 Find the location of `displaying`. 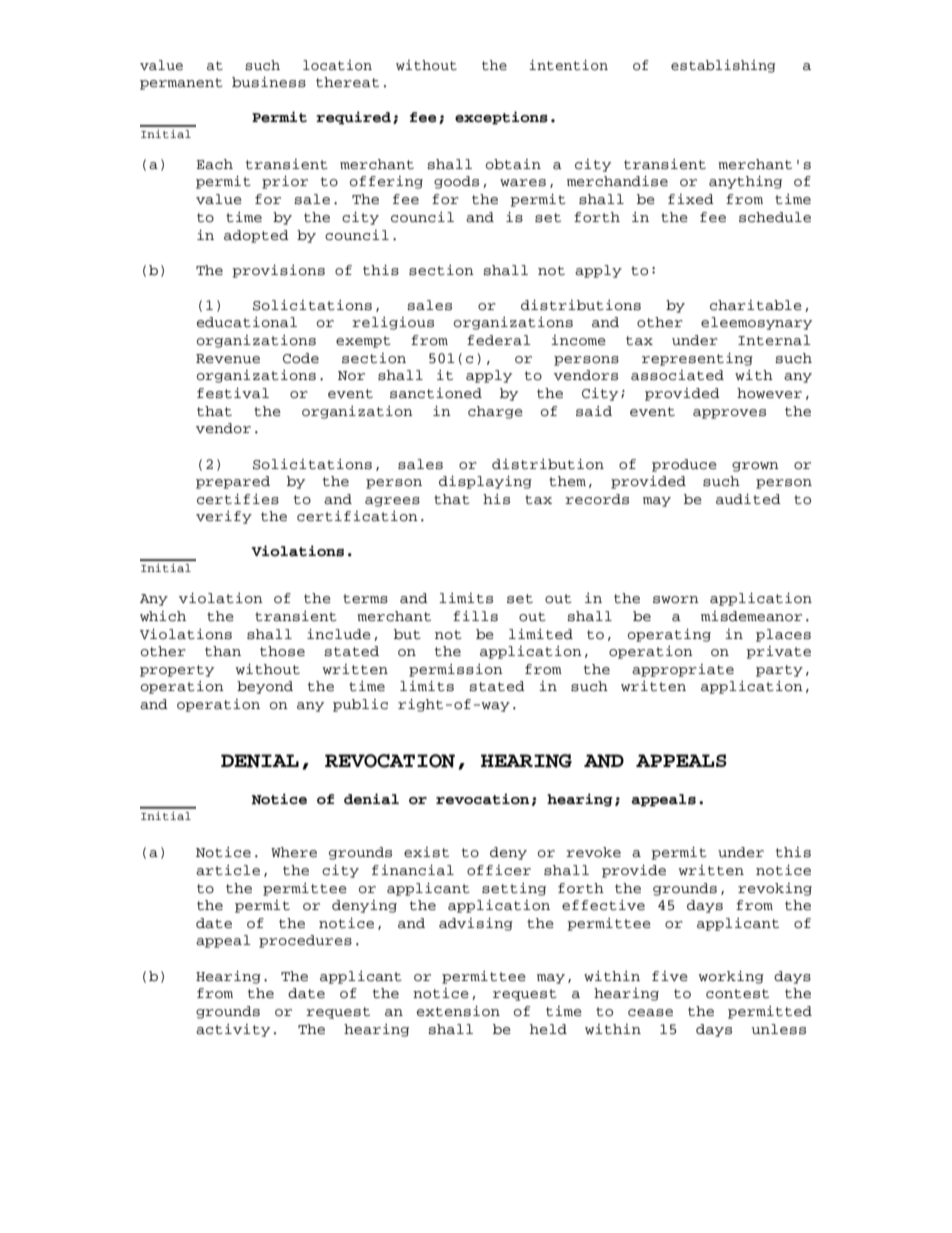

displaying is located at coordinates (485, 482).
